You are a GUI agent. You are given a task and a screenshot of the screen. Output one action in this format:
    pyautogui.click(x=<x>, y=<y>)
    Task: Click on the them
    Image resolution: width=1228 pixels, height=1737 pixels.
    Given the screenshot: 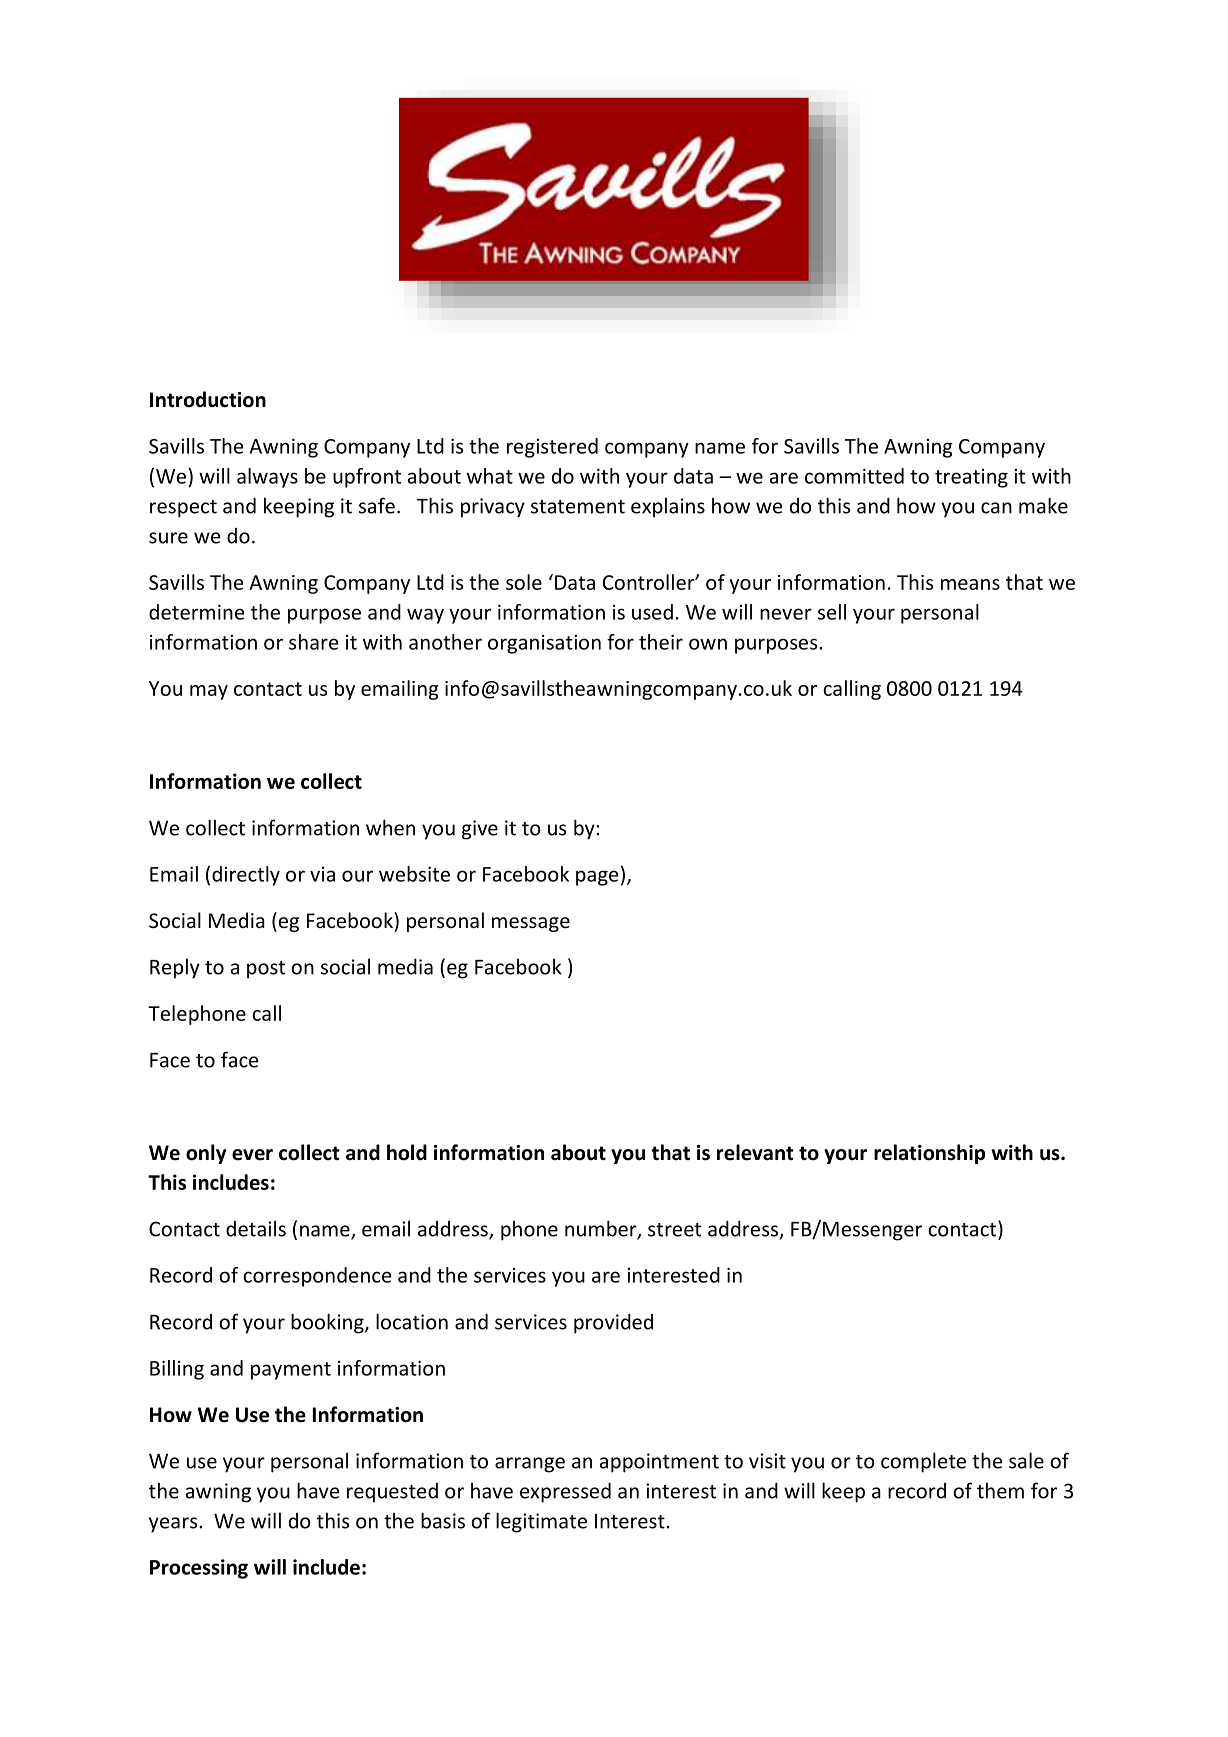 What is the action you would take?
    pyautogui.click(x=1000, y=1490)
